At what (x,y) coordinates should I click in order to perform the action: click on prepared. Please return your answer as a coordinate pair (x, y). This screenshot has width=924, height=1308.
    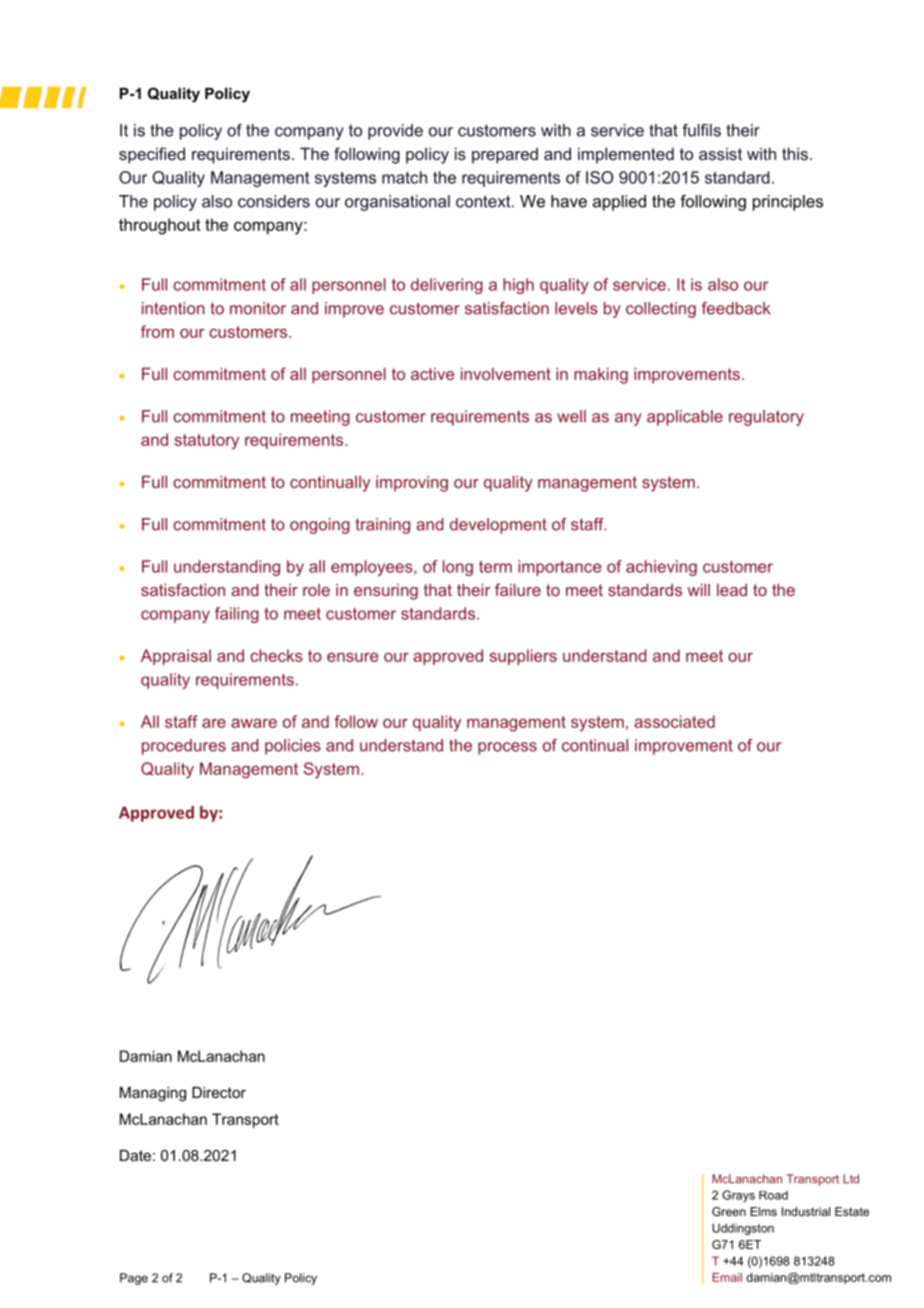
    Looking at the image, I should click on (505, 156).
